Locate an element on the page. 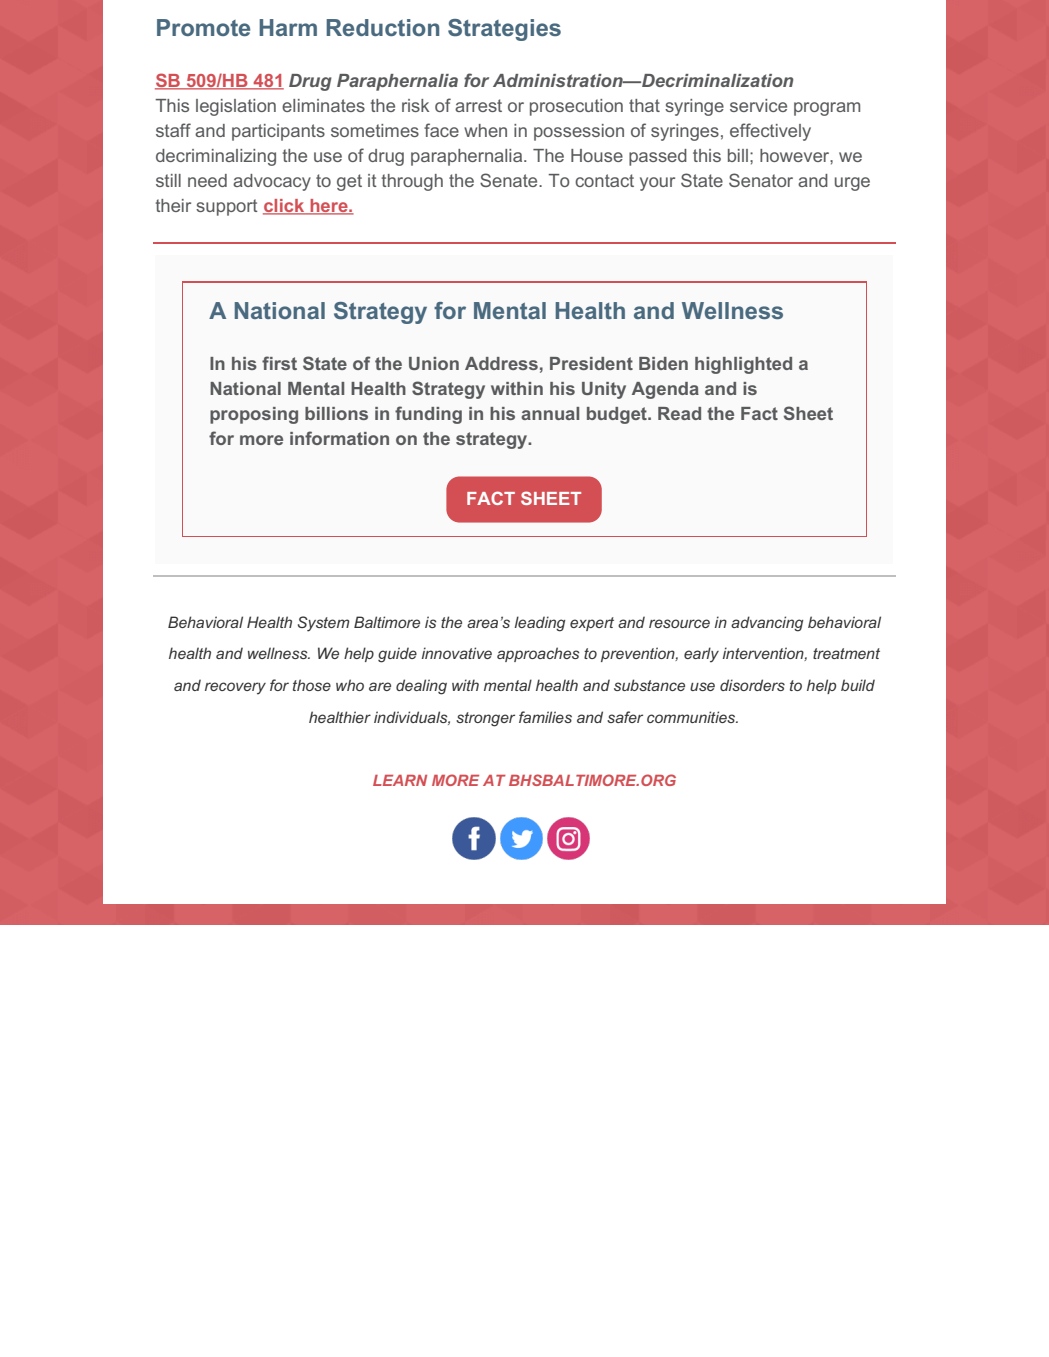 The image size is (1049, 1357). highlighted is located at coordinates (743, 365).
